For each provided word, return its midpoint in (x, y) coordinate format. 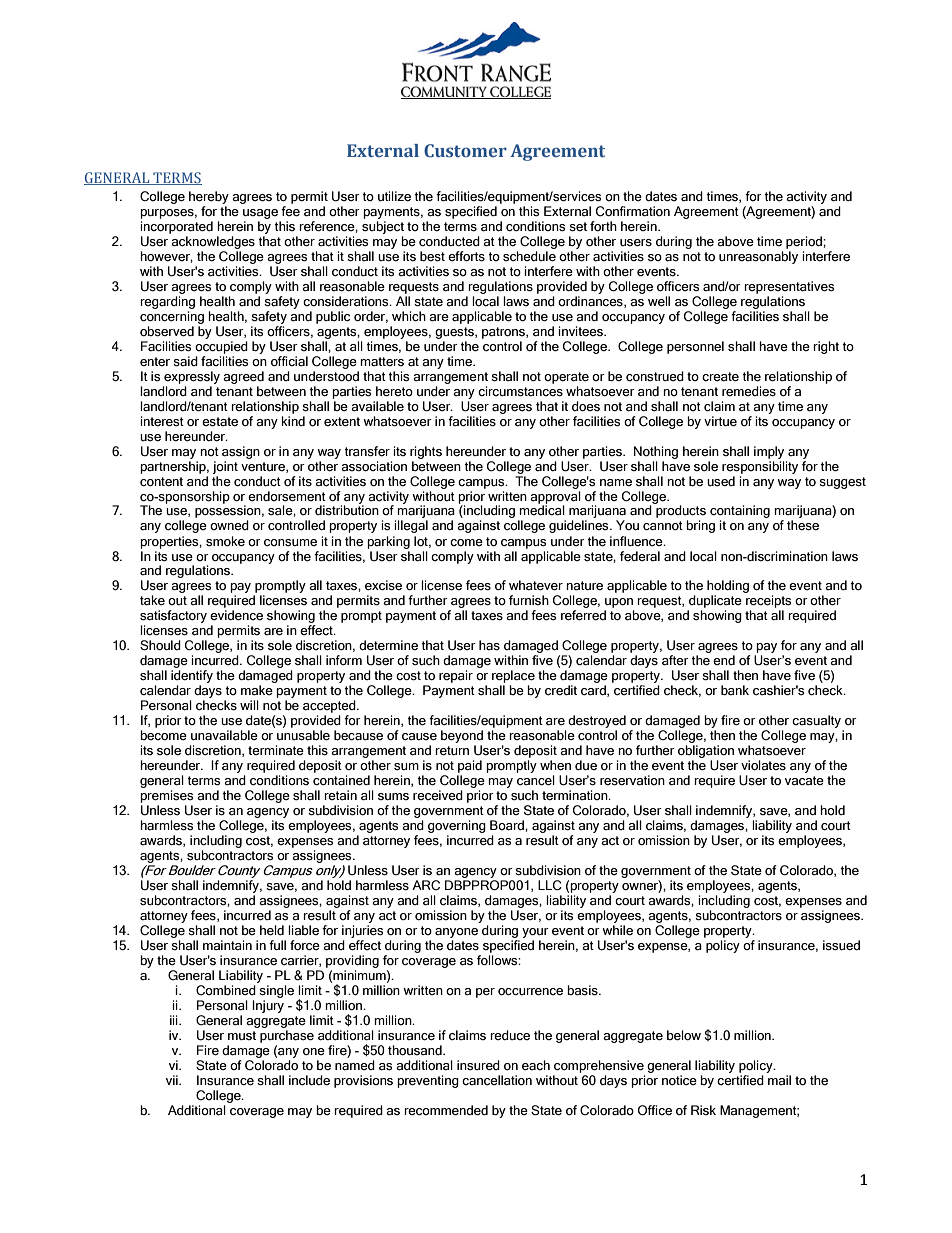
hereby (209, 197)
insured (478, 1065)
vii (173, 1080)
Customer (465, 151)
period (805, 242)
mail (779, 1080)
